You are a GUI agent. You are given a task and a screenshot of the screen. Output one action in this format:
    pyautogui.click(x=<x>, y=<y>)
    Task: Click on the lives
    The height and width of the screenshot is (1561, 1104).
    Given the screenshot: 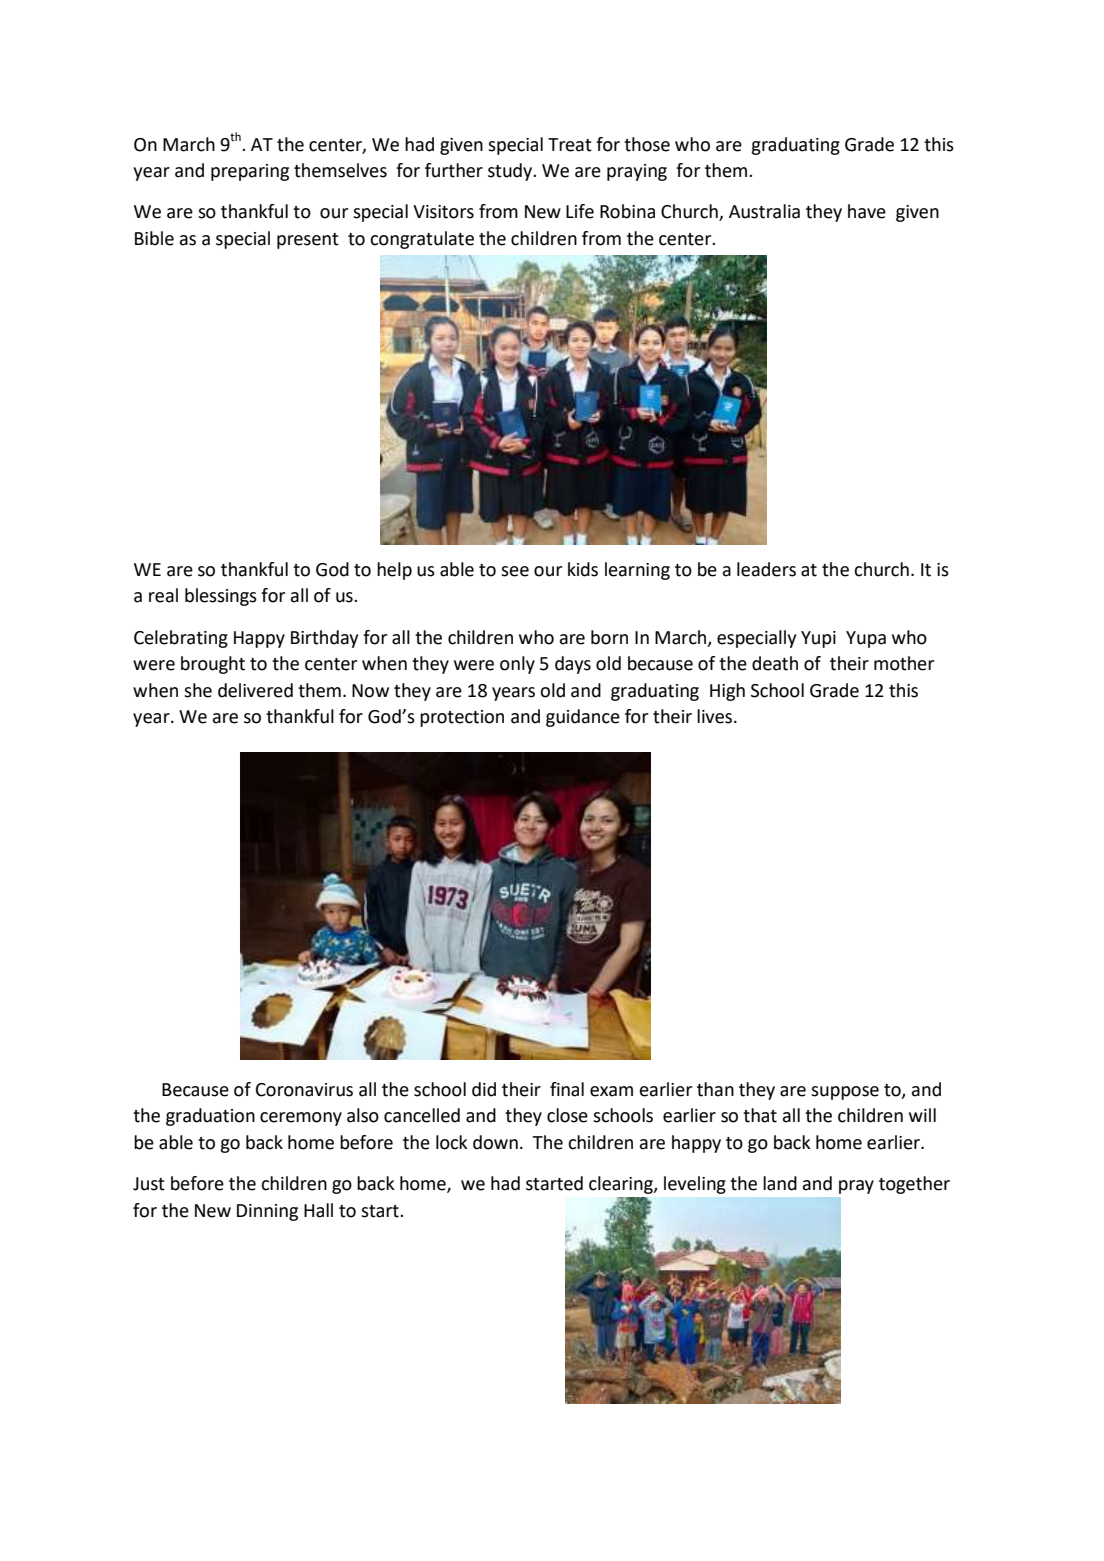 What is the action you would take?
    pyautogui.click(x=714, y=716)
